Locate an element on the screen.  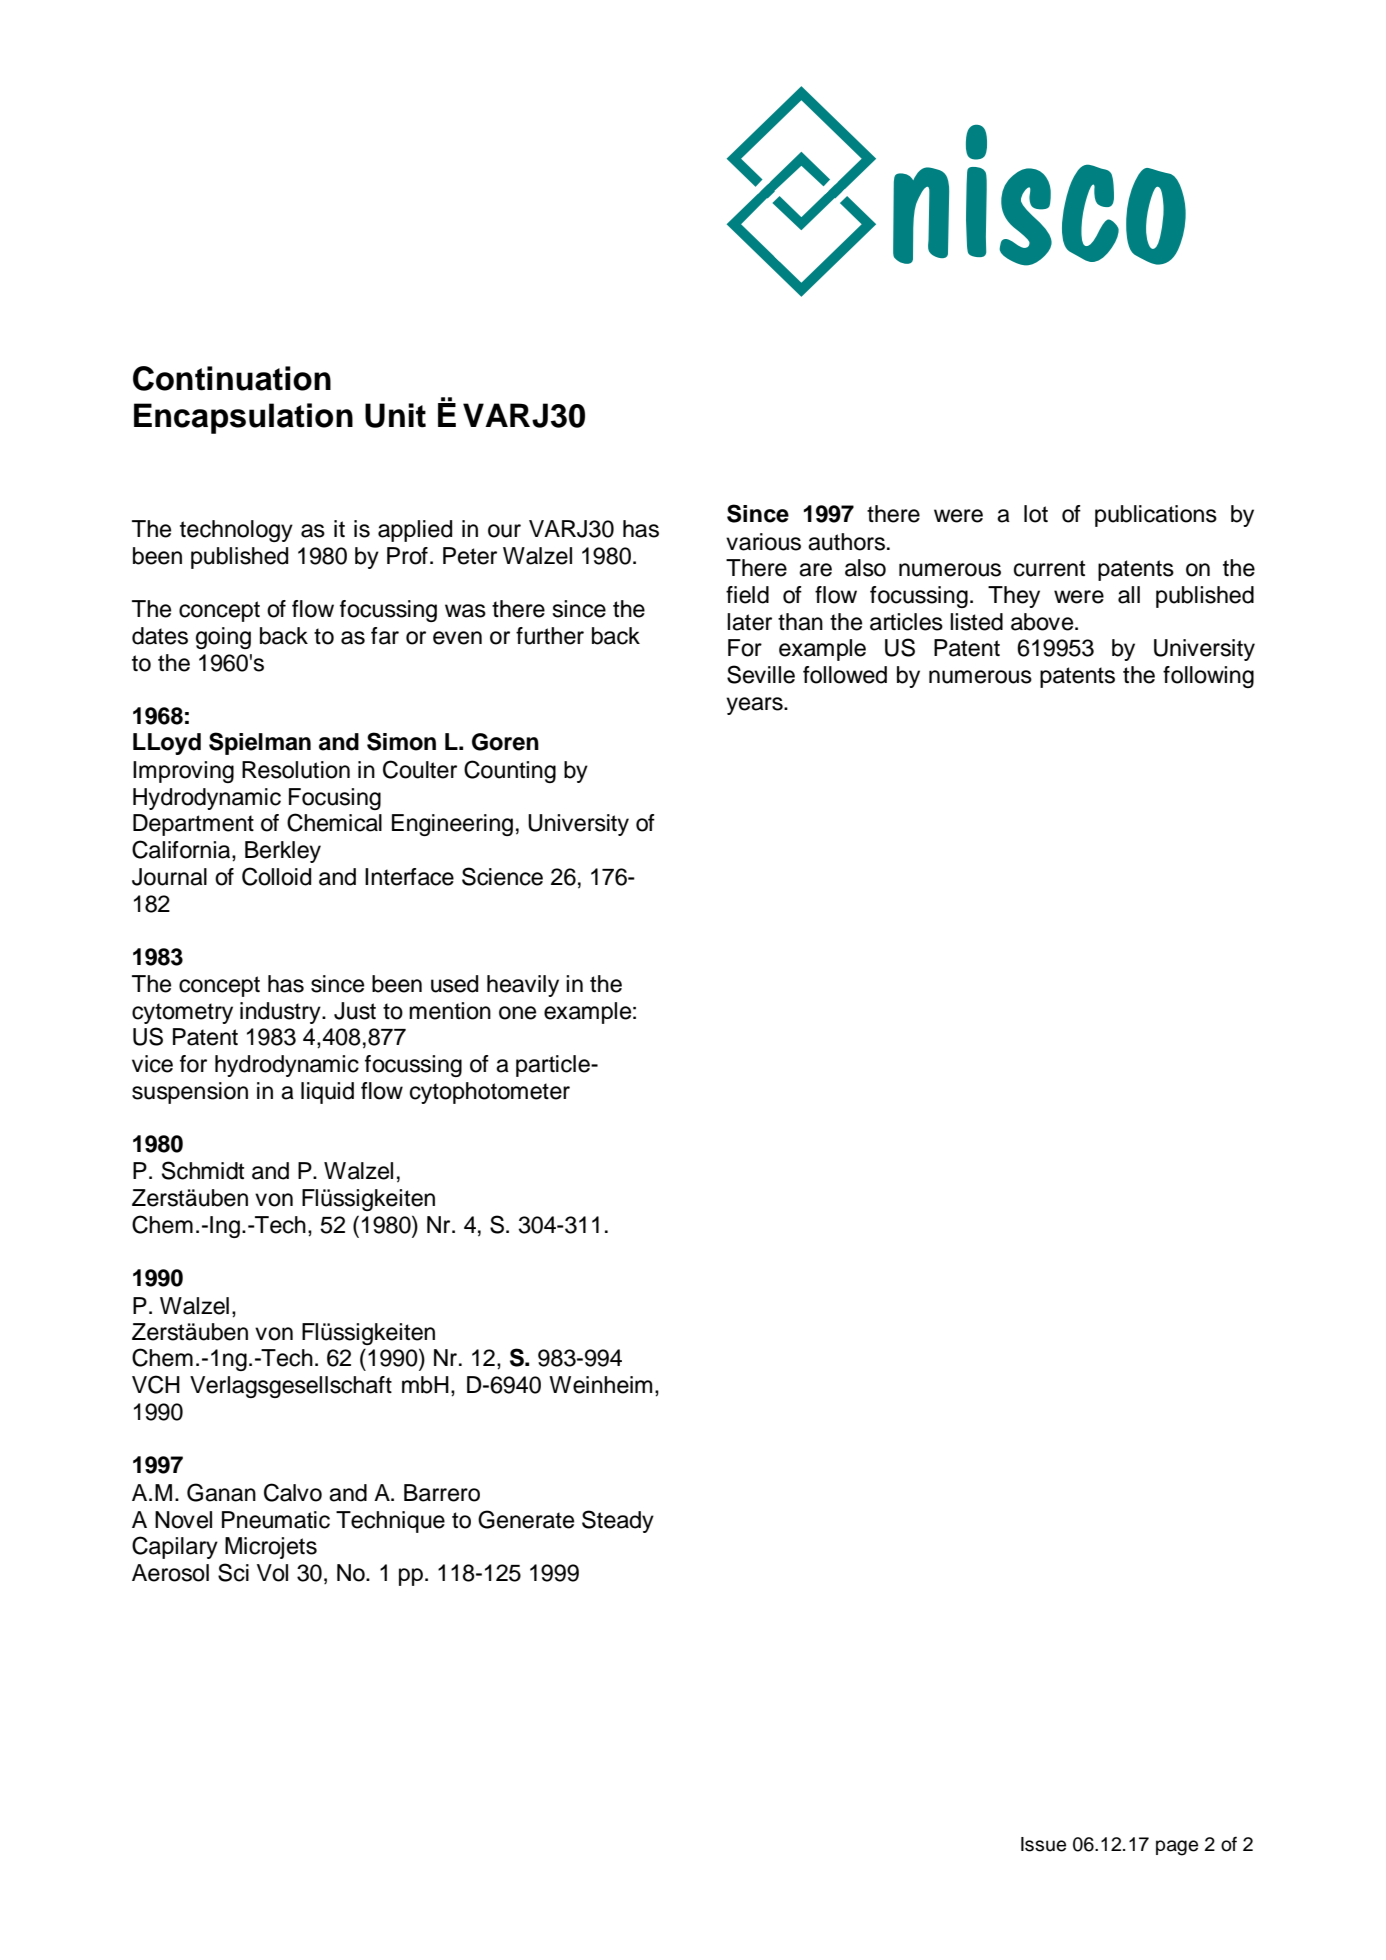
liquid is located at coordinates (327, 1093).
